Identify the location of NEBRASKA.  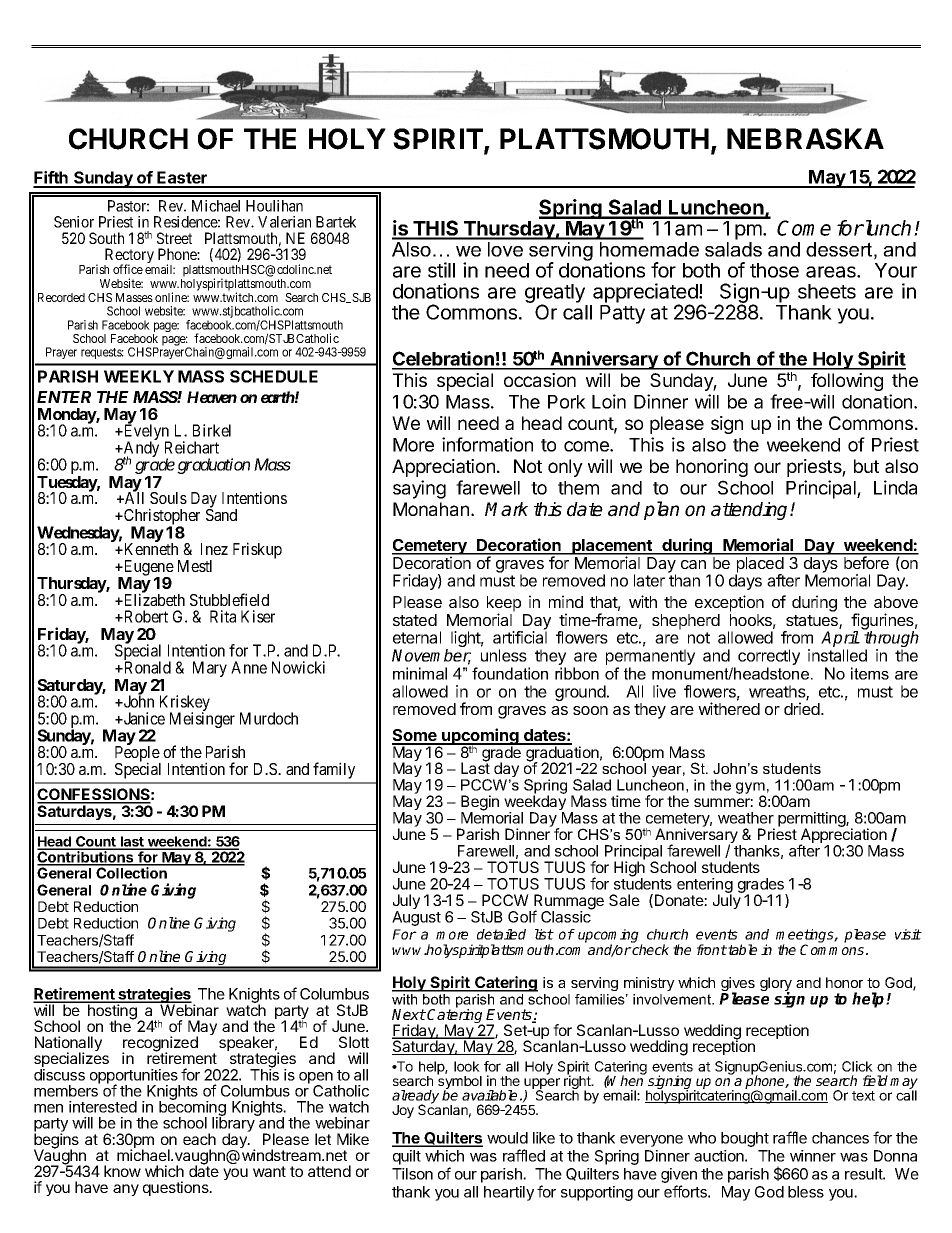
(805, 139).
